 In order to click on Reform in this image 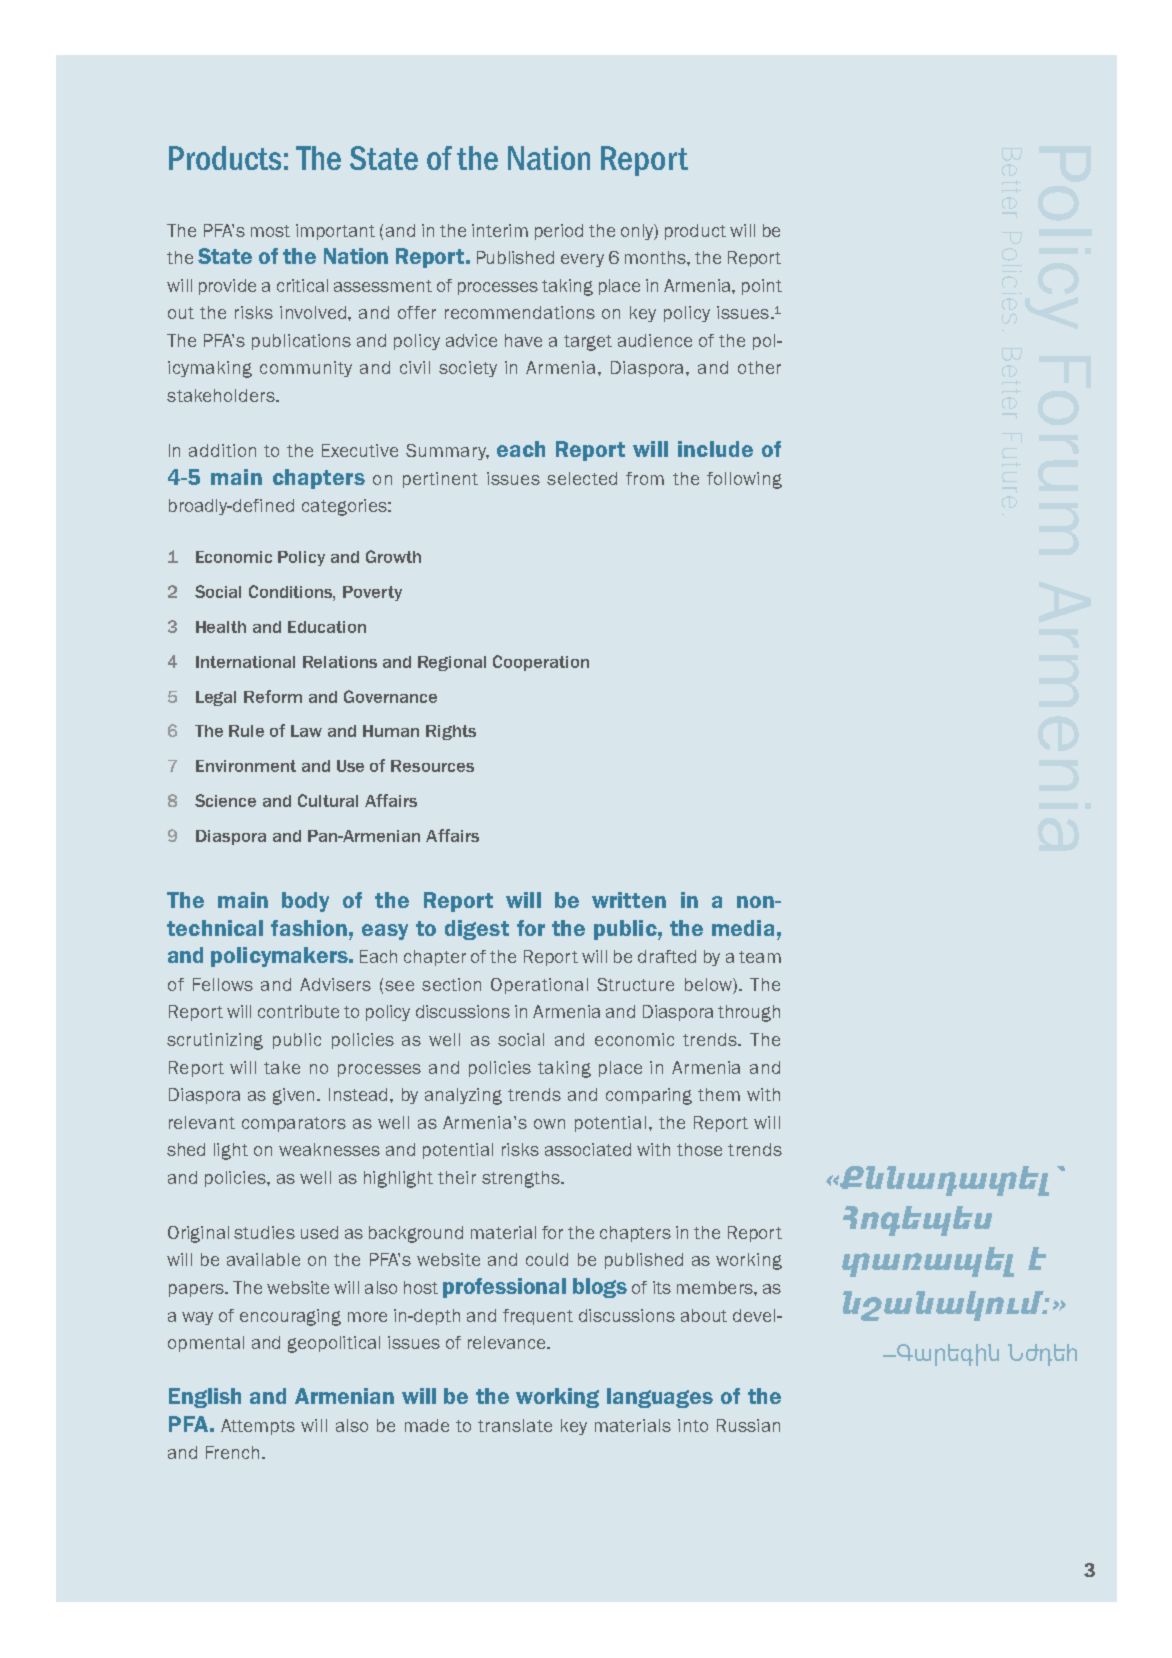, I will do `click(273, 696)`.
